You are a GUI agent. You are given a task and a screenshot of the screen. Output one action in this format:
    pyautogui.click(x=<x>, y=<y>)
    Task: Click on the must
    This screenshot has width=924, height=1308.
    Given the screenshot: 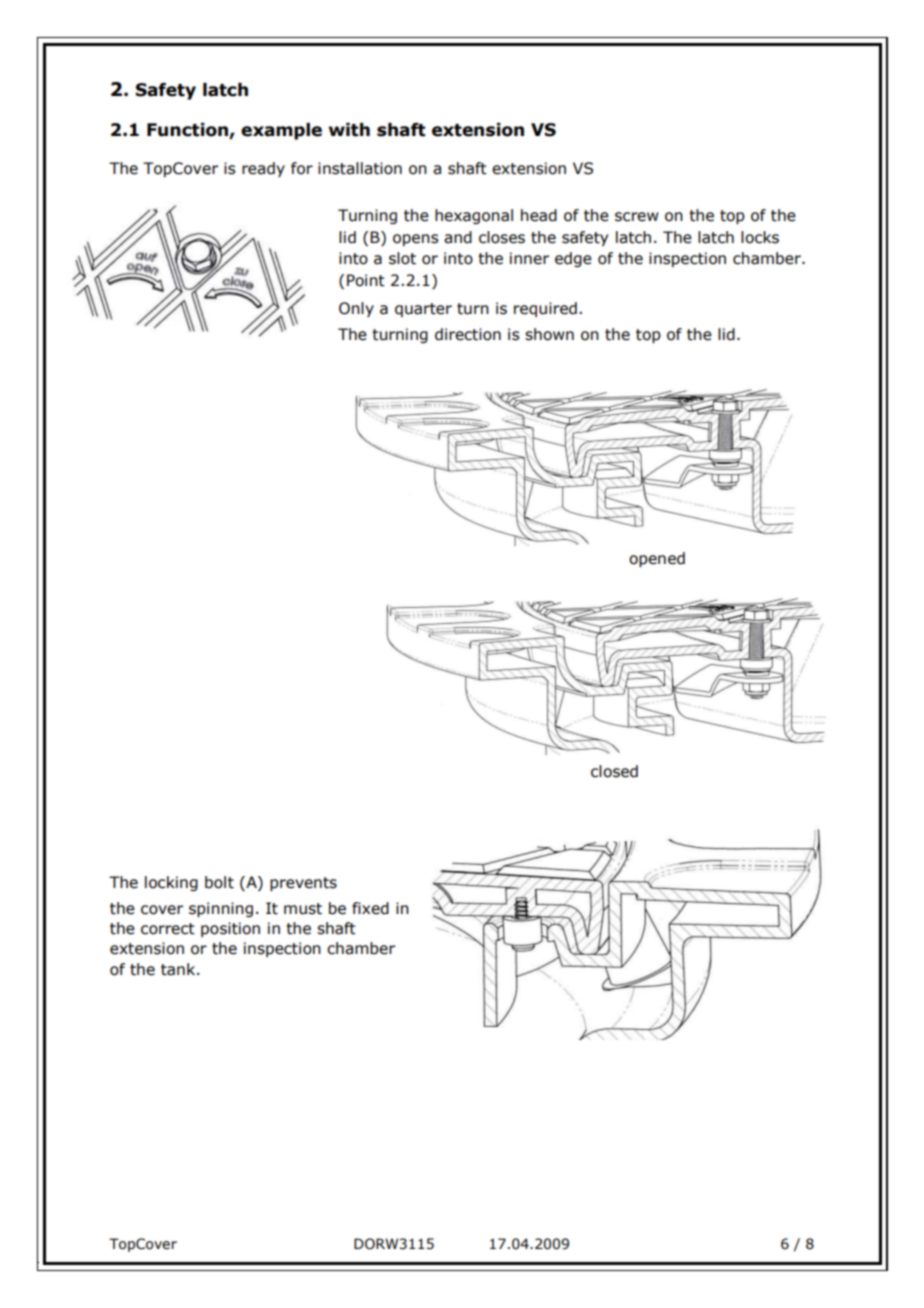 What is the action you would take?
    pyautogui.click(x=303, y=909)
